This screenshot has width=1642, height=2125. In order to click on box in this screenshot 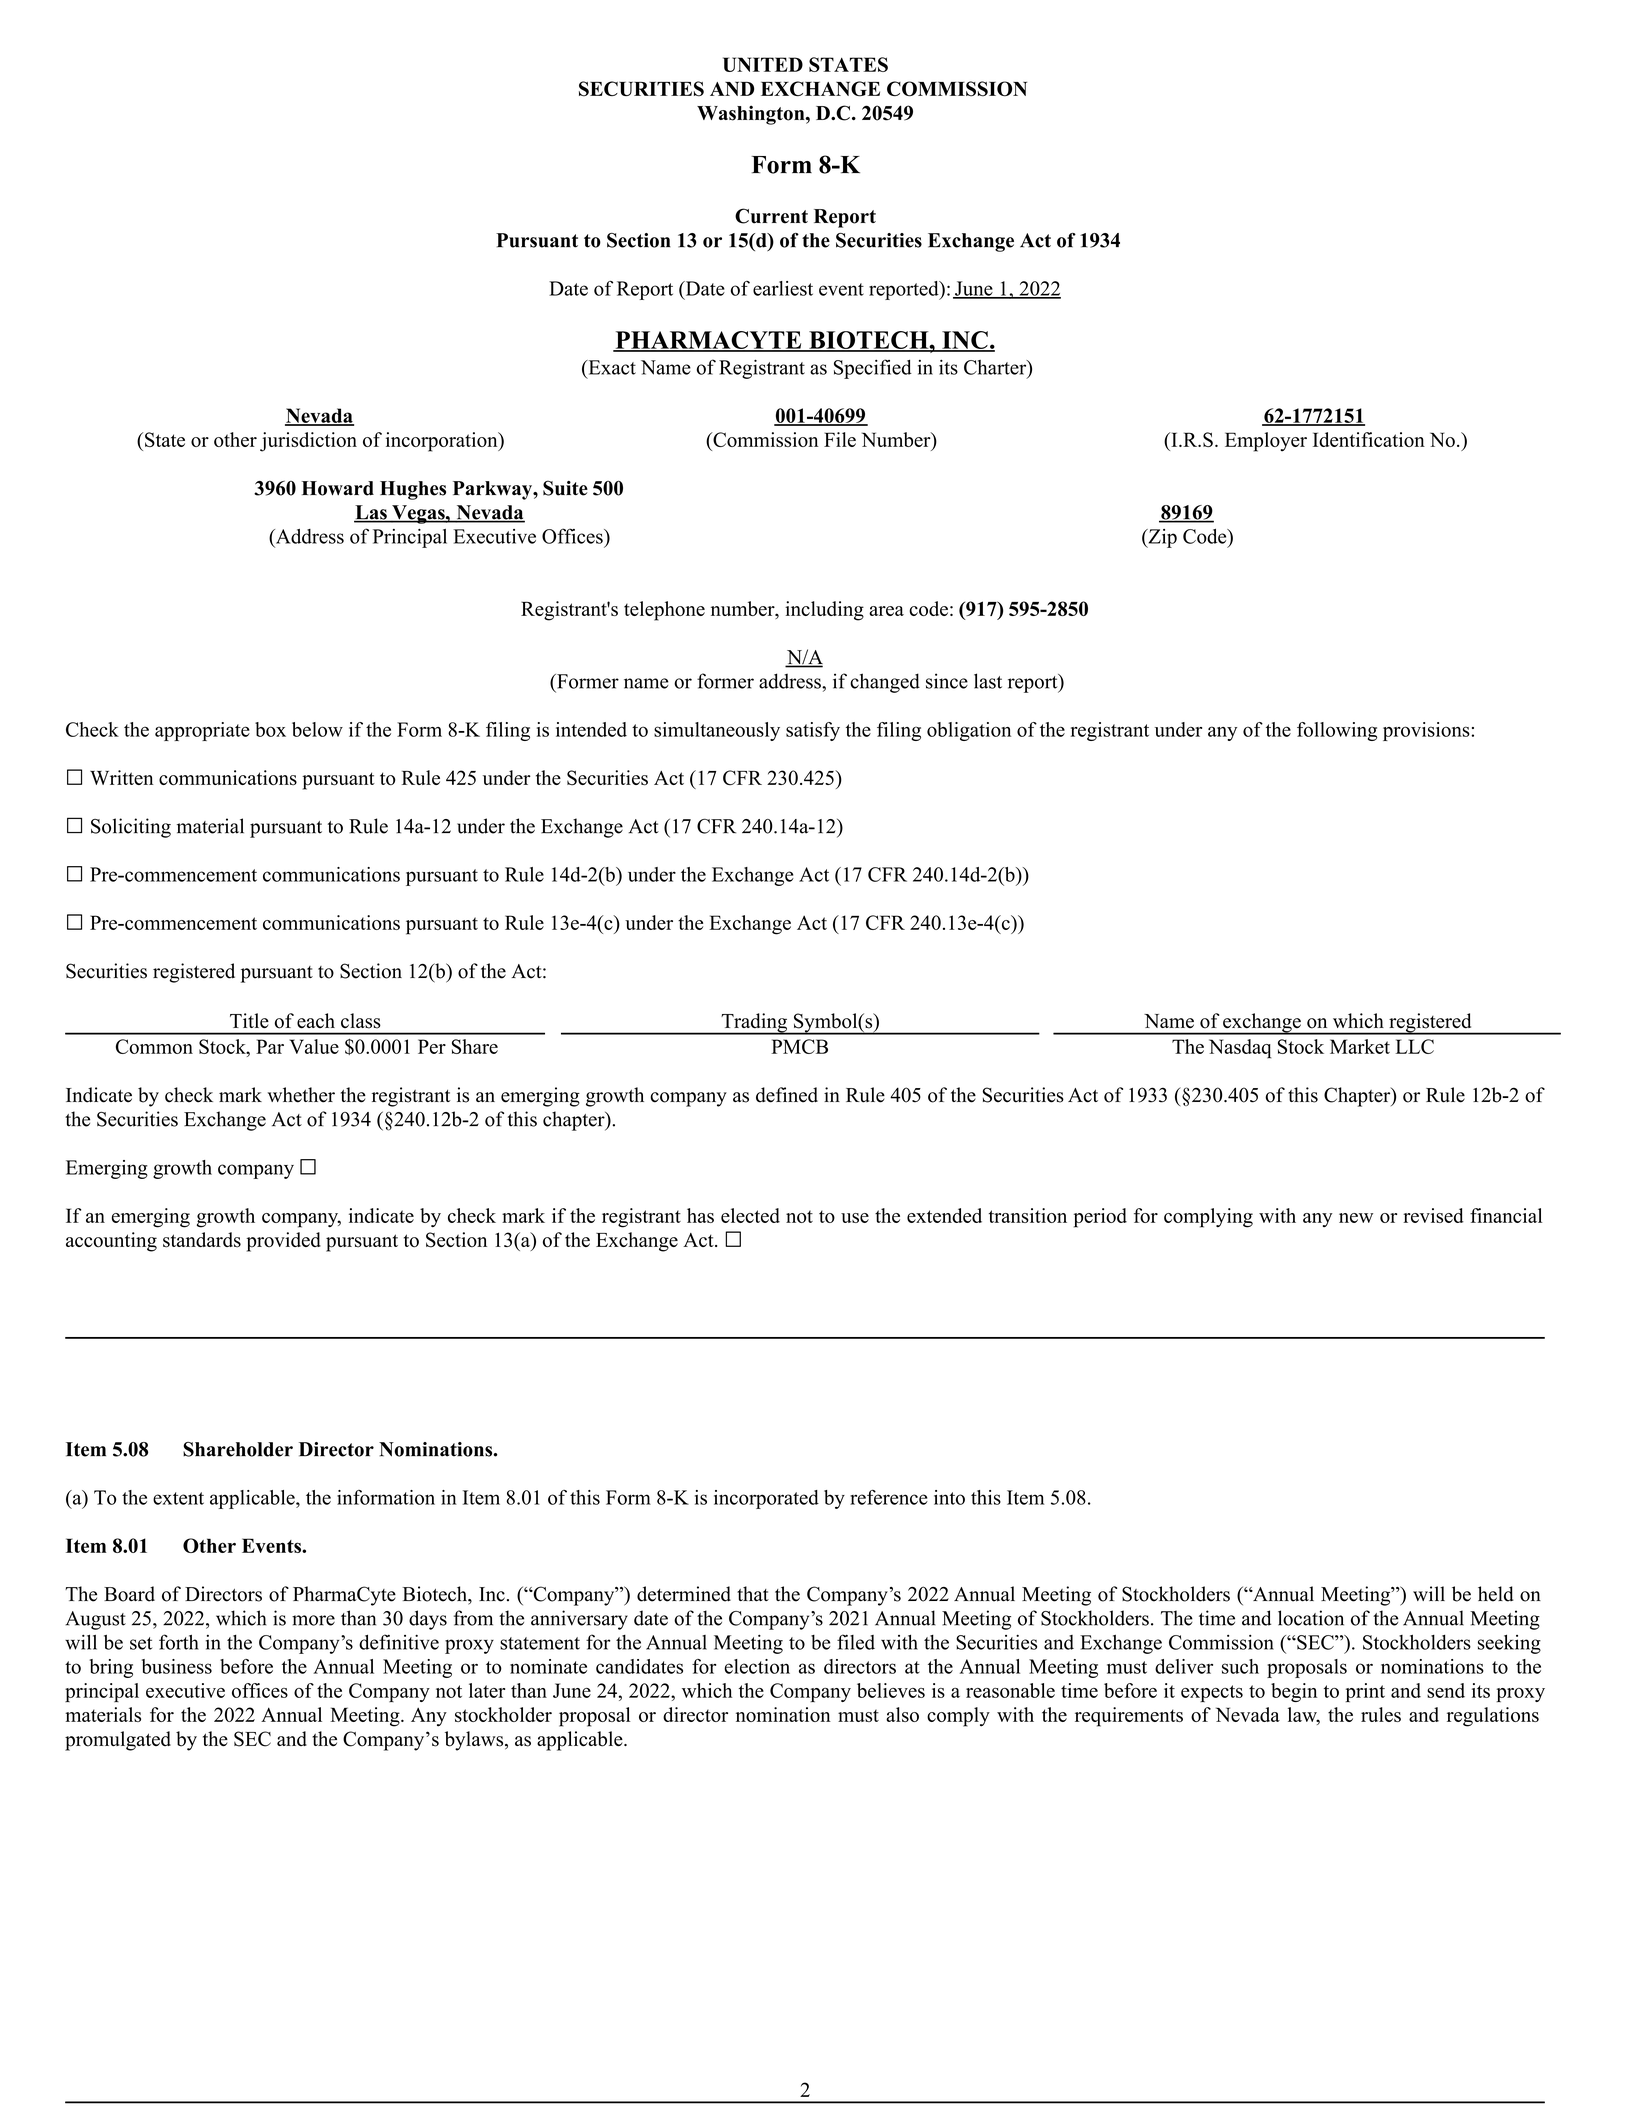, I will do `click(270, 729)`.
